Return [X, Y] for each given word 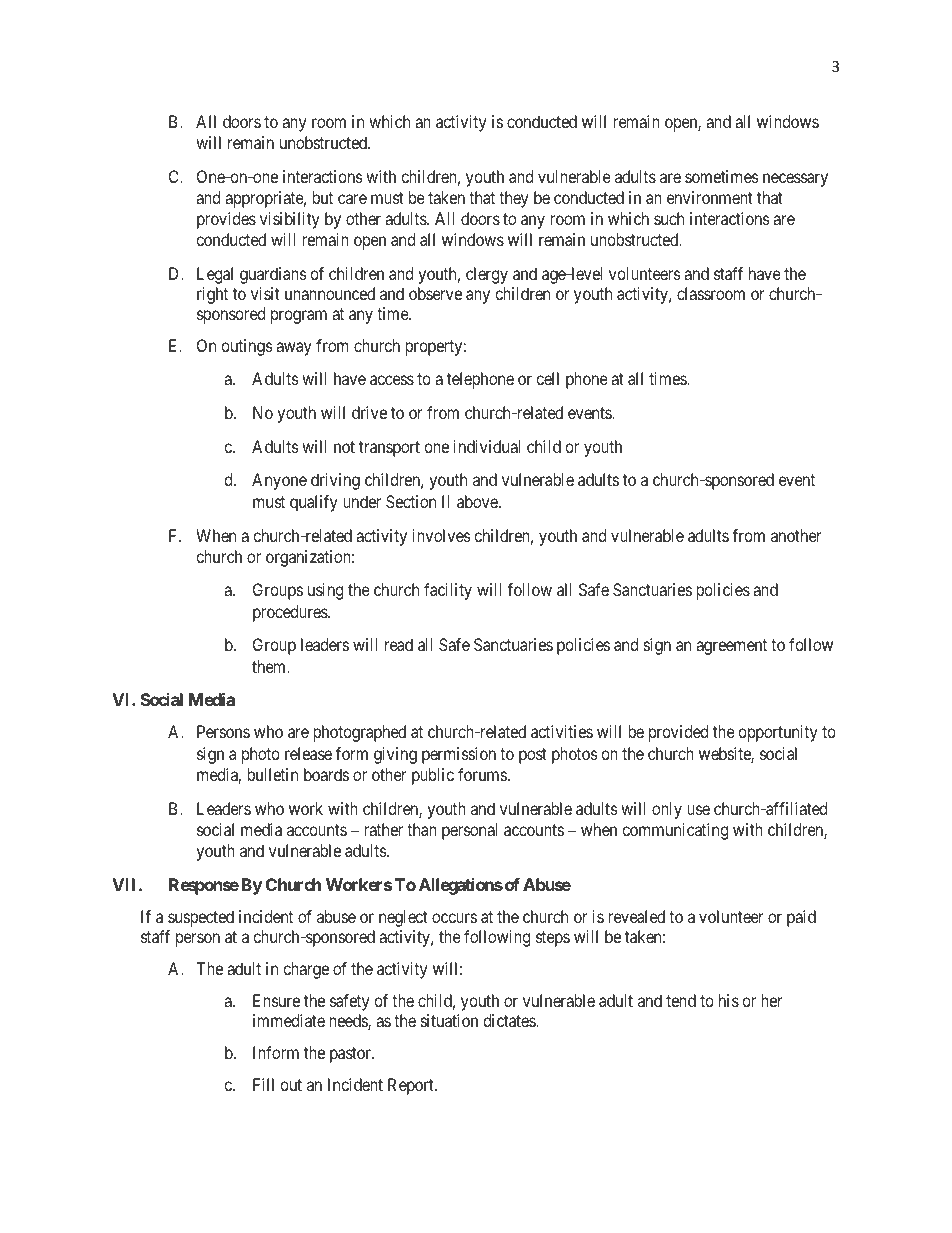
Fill [263, 1084]
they [513, 199]
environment [710, 197]
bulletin [272, 774]
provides [226, 220]
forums [482, 774]
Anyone [279, 481]
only [667, 810]
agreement [731, 647]
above [478, 501]
